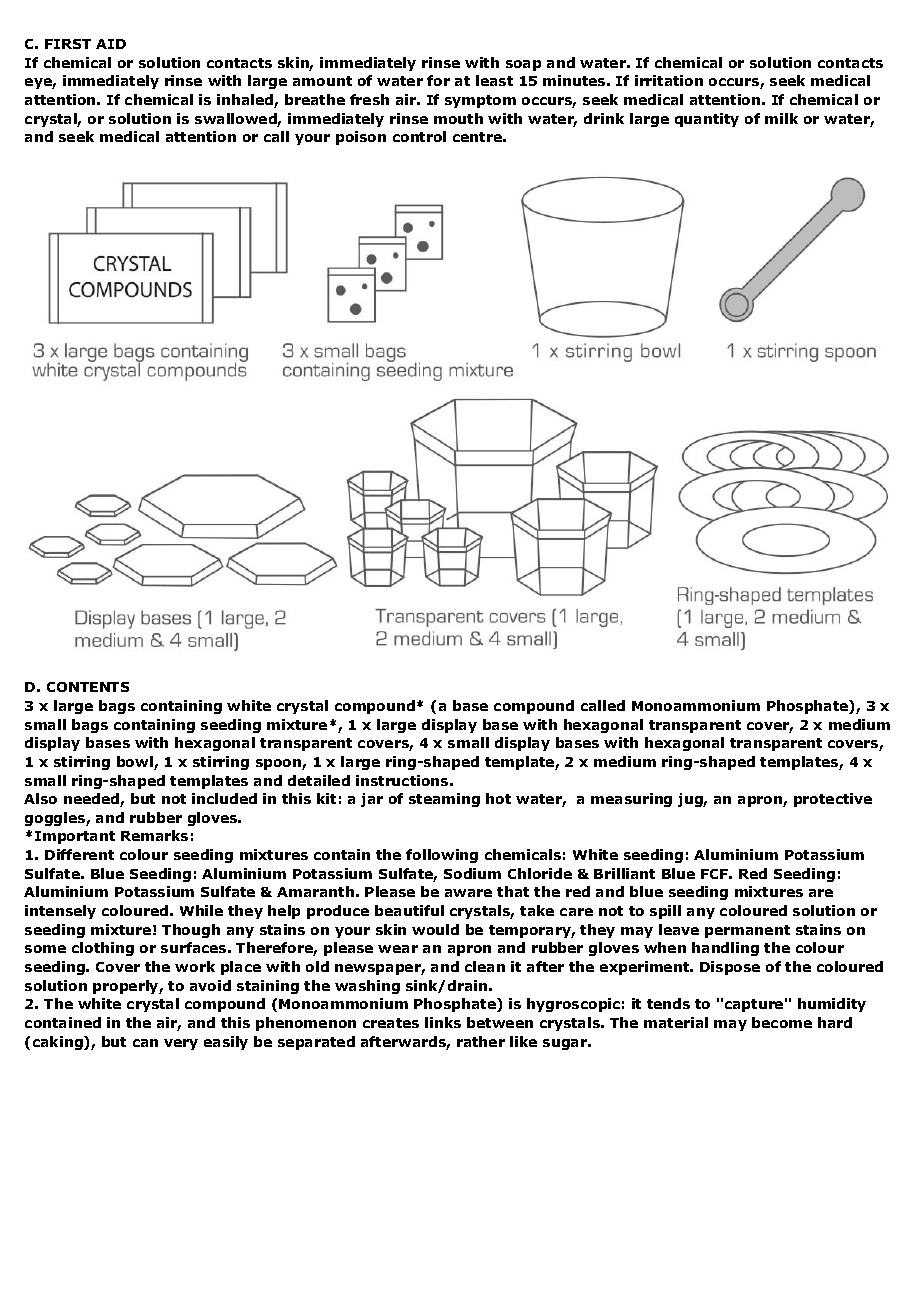  What do you see at coordinates (88, 687) in the screenshot?
I see `CONTENTS` at bounding box center [88, 687].
